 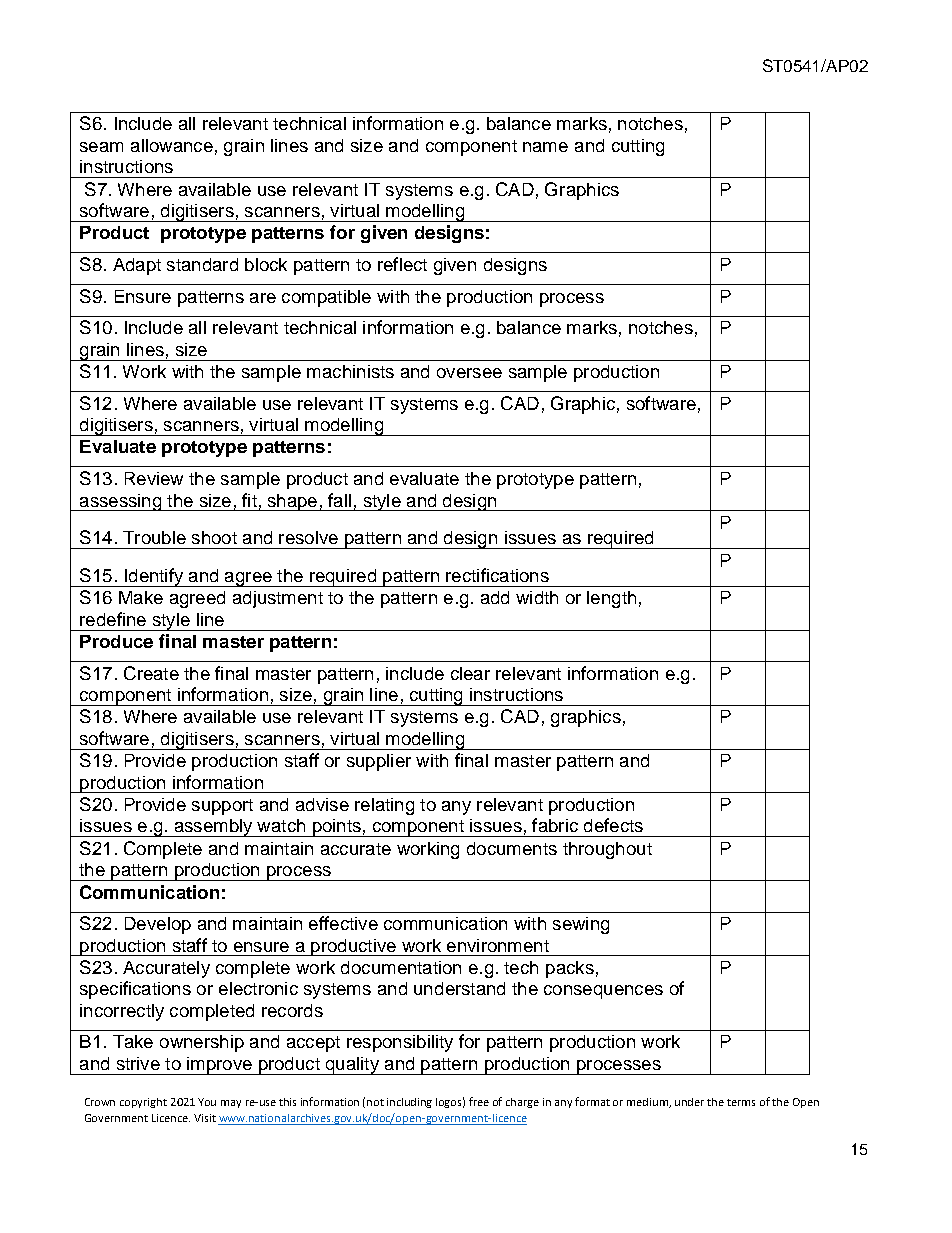 What do you see at coordinates (537, 597) in the screenshot?
I see `width` at bounding box center [537, 597].
